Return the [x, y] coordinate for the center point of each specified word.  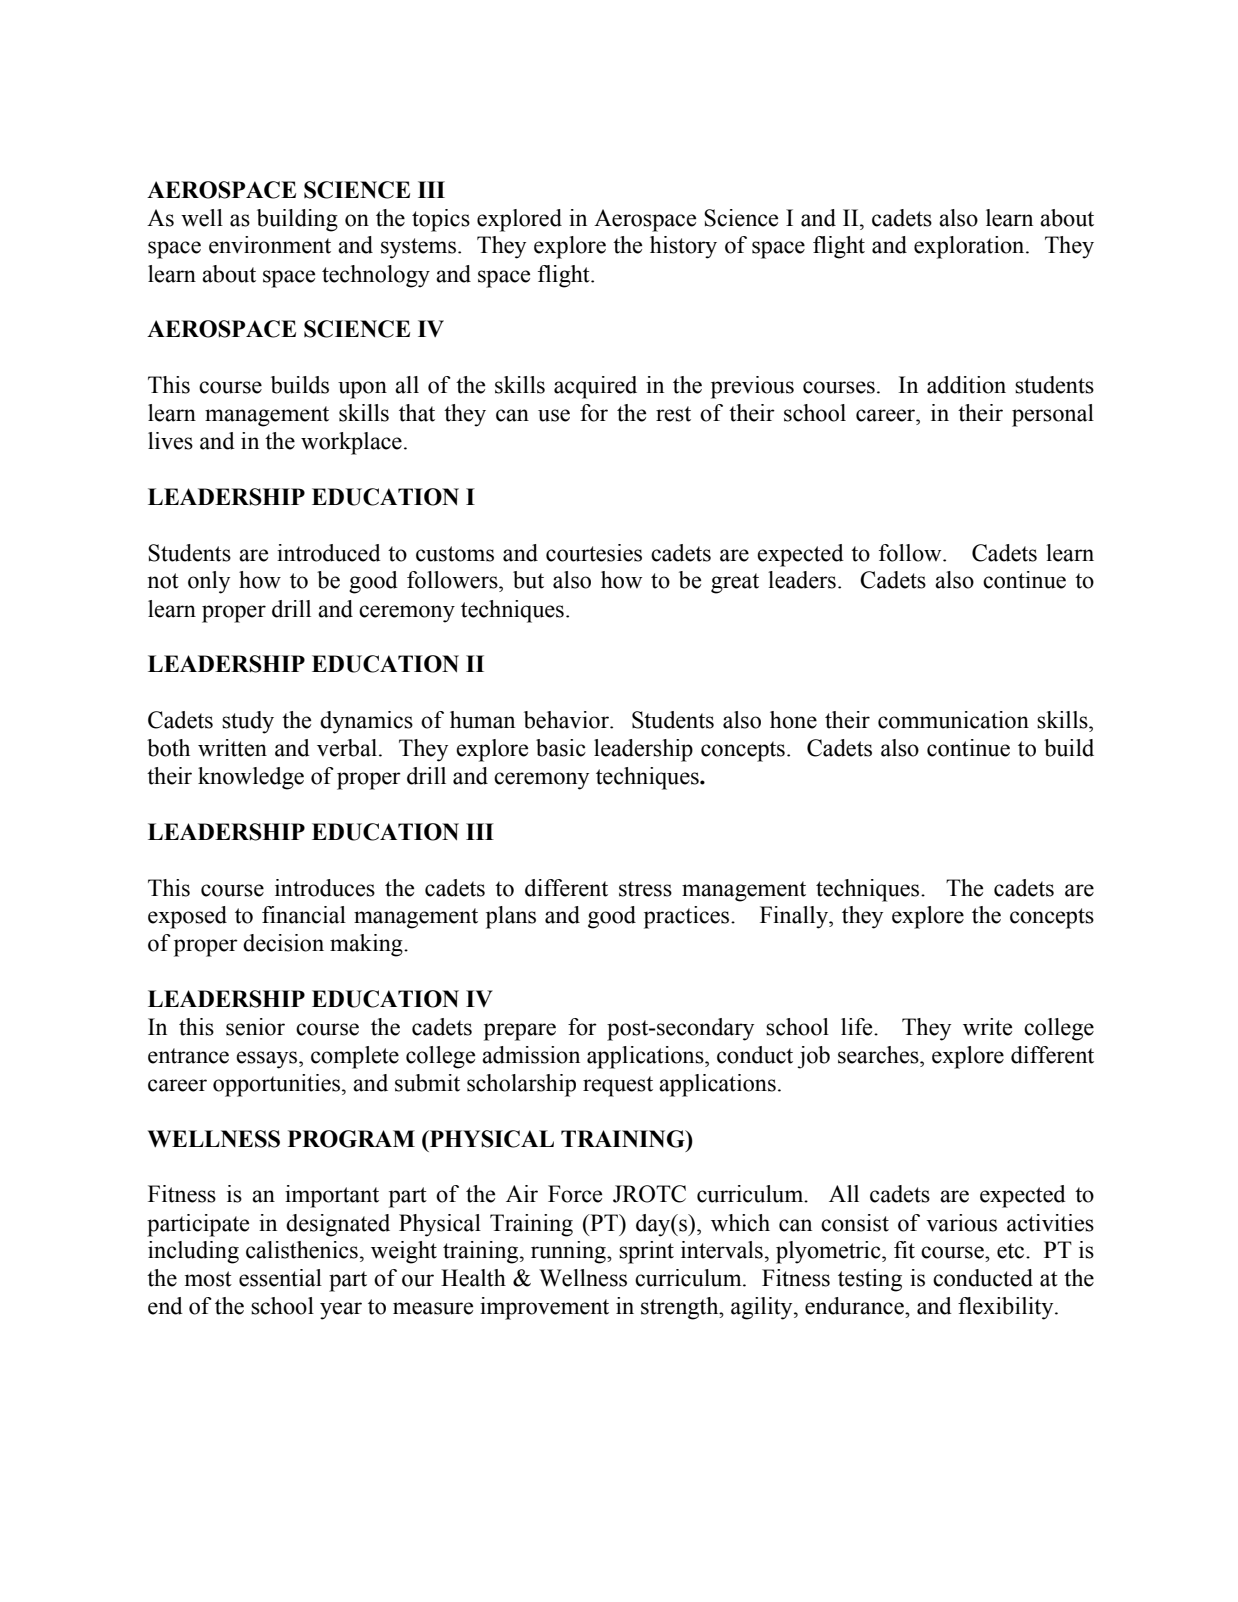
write [987, 1027]
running [569, 1252]
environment [270, 245]
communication [953, 720]
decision [283, 943]
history [683, 247]
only [209, 582]
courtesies [594, 553]
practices [688, 917]
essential [280, 1278]
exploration [970, 247]
